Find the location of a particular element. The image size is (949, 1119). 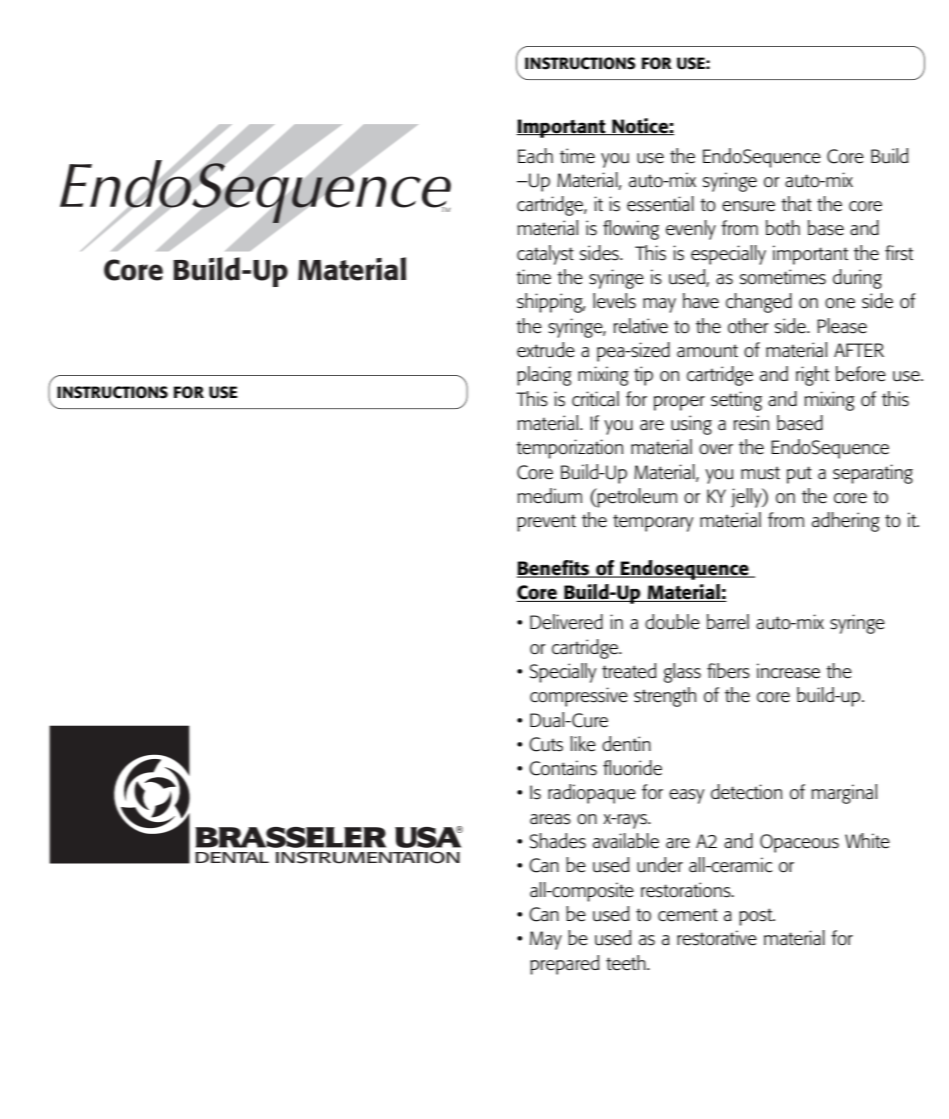

critical is located at coordinates (595, 399).
